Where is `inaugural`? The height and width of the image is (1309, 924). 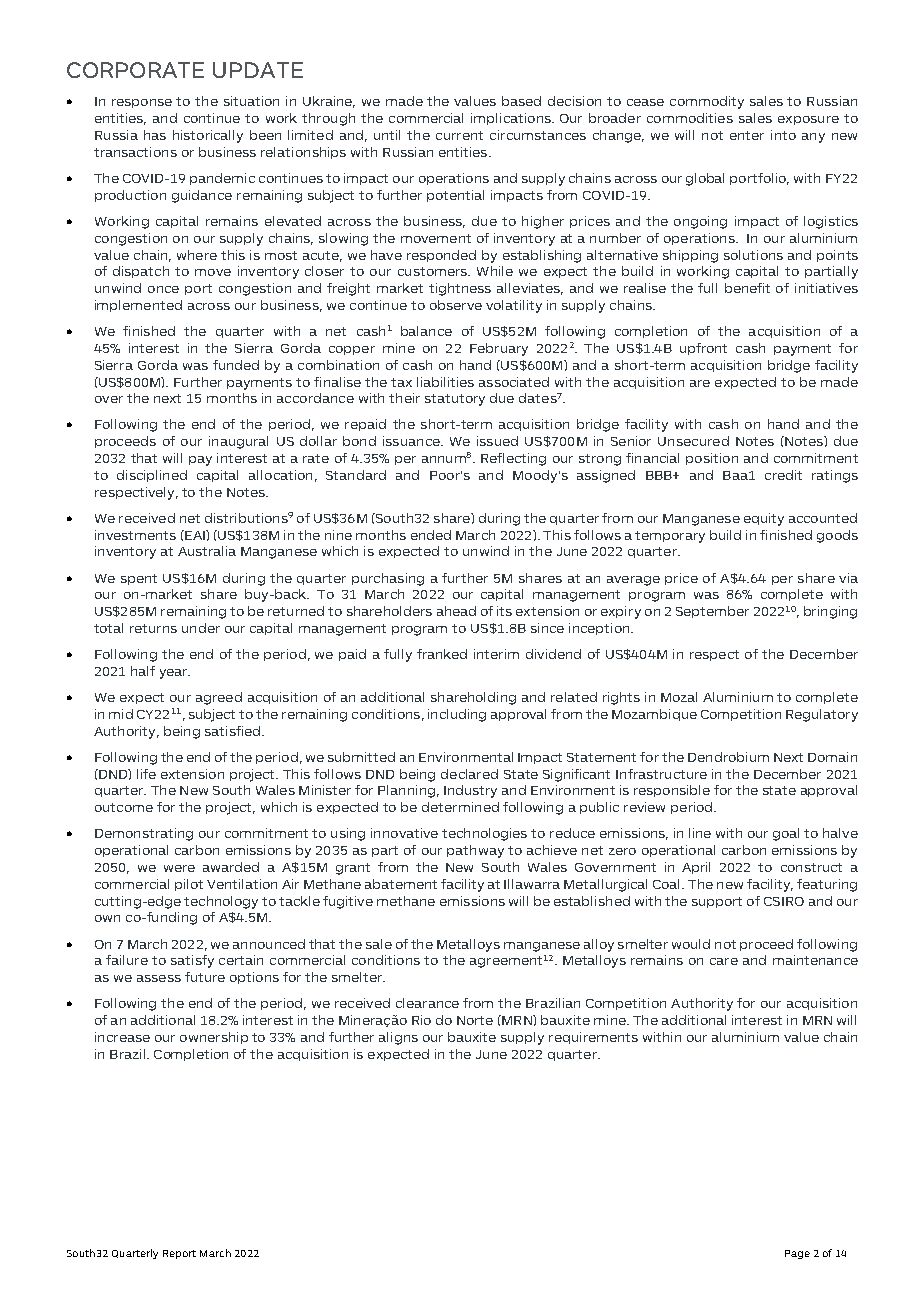 inaugural is located at coordinates (238, 442).
